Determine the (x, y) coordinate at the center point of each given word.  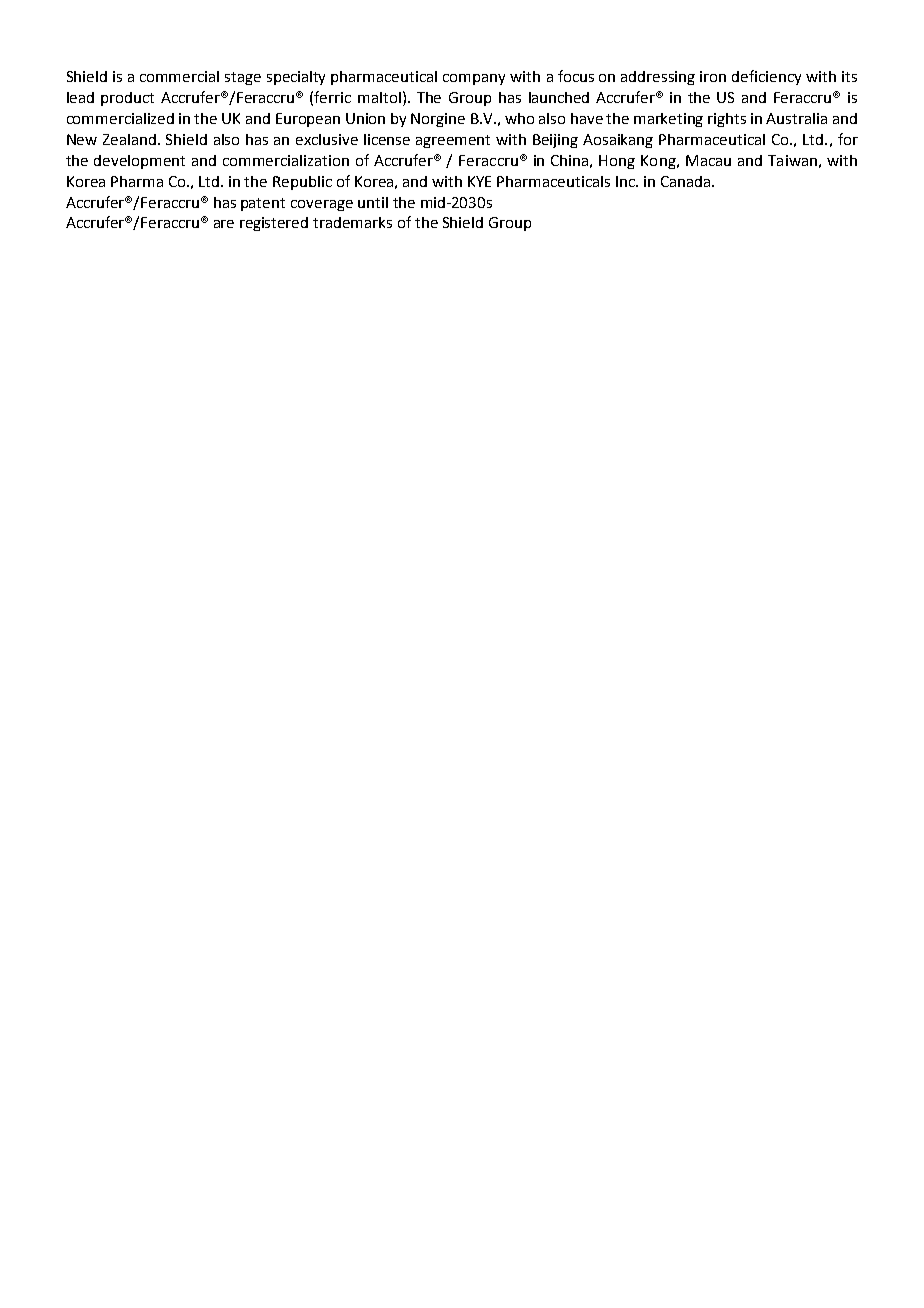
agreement (453, 141)
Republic (302, 183)
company (474, 79)
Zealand (131, 139)
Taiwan (792, 160)
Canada (687, 181)
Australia (796, 118)
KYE (479, 181)
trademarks (352, 222)
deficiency (766, 77)
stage (243, 78)
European (308, 120)
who (519, 118)
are (224, 224)
